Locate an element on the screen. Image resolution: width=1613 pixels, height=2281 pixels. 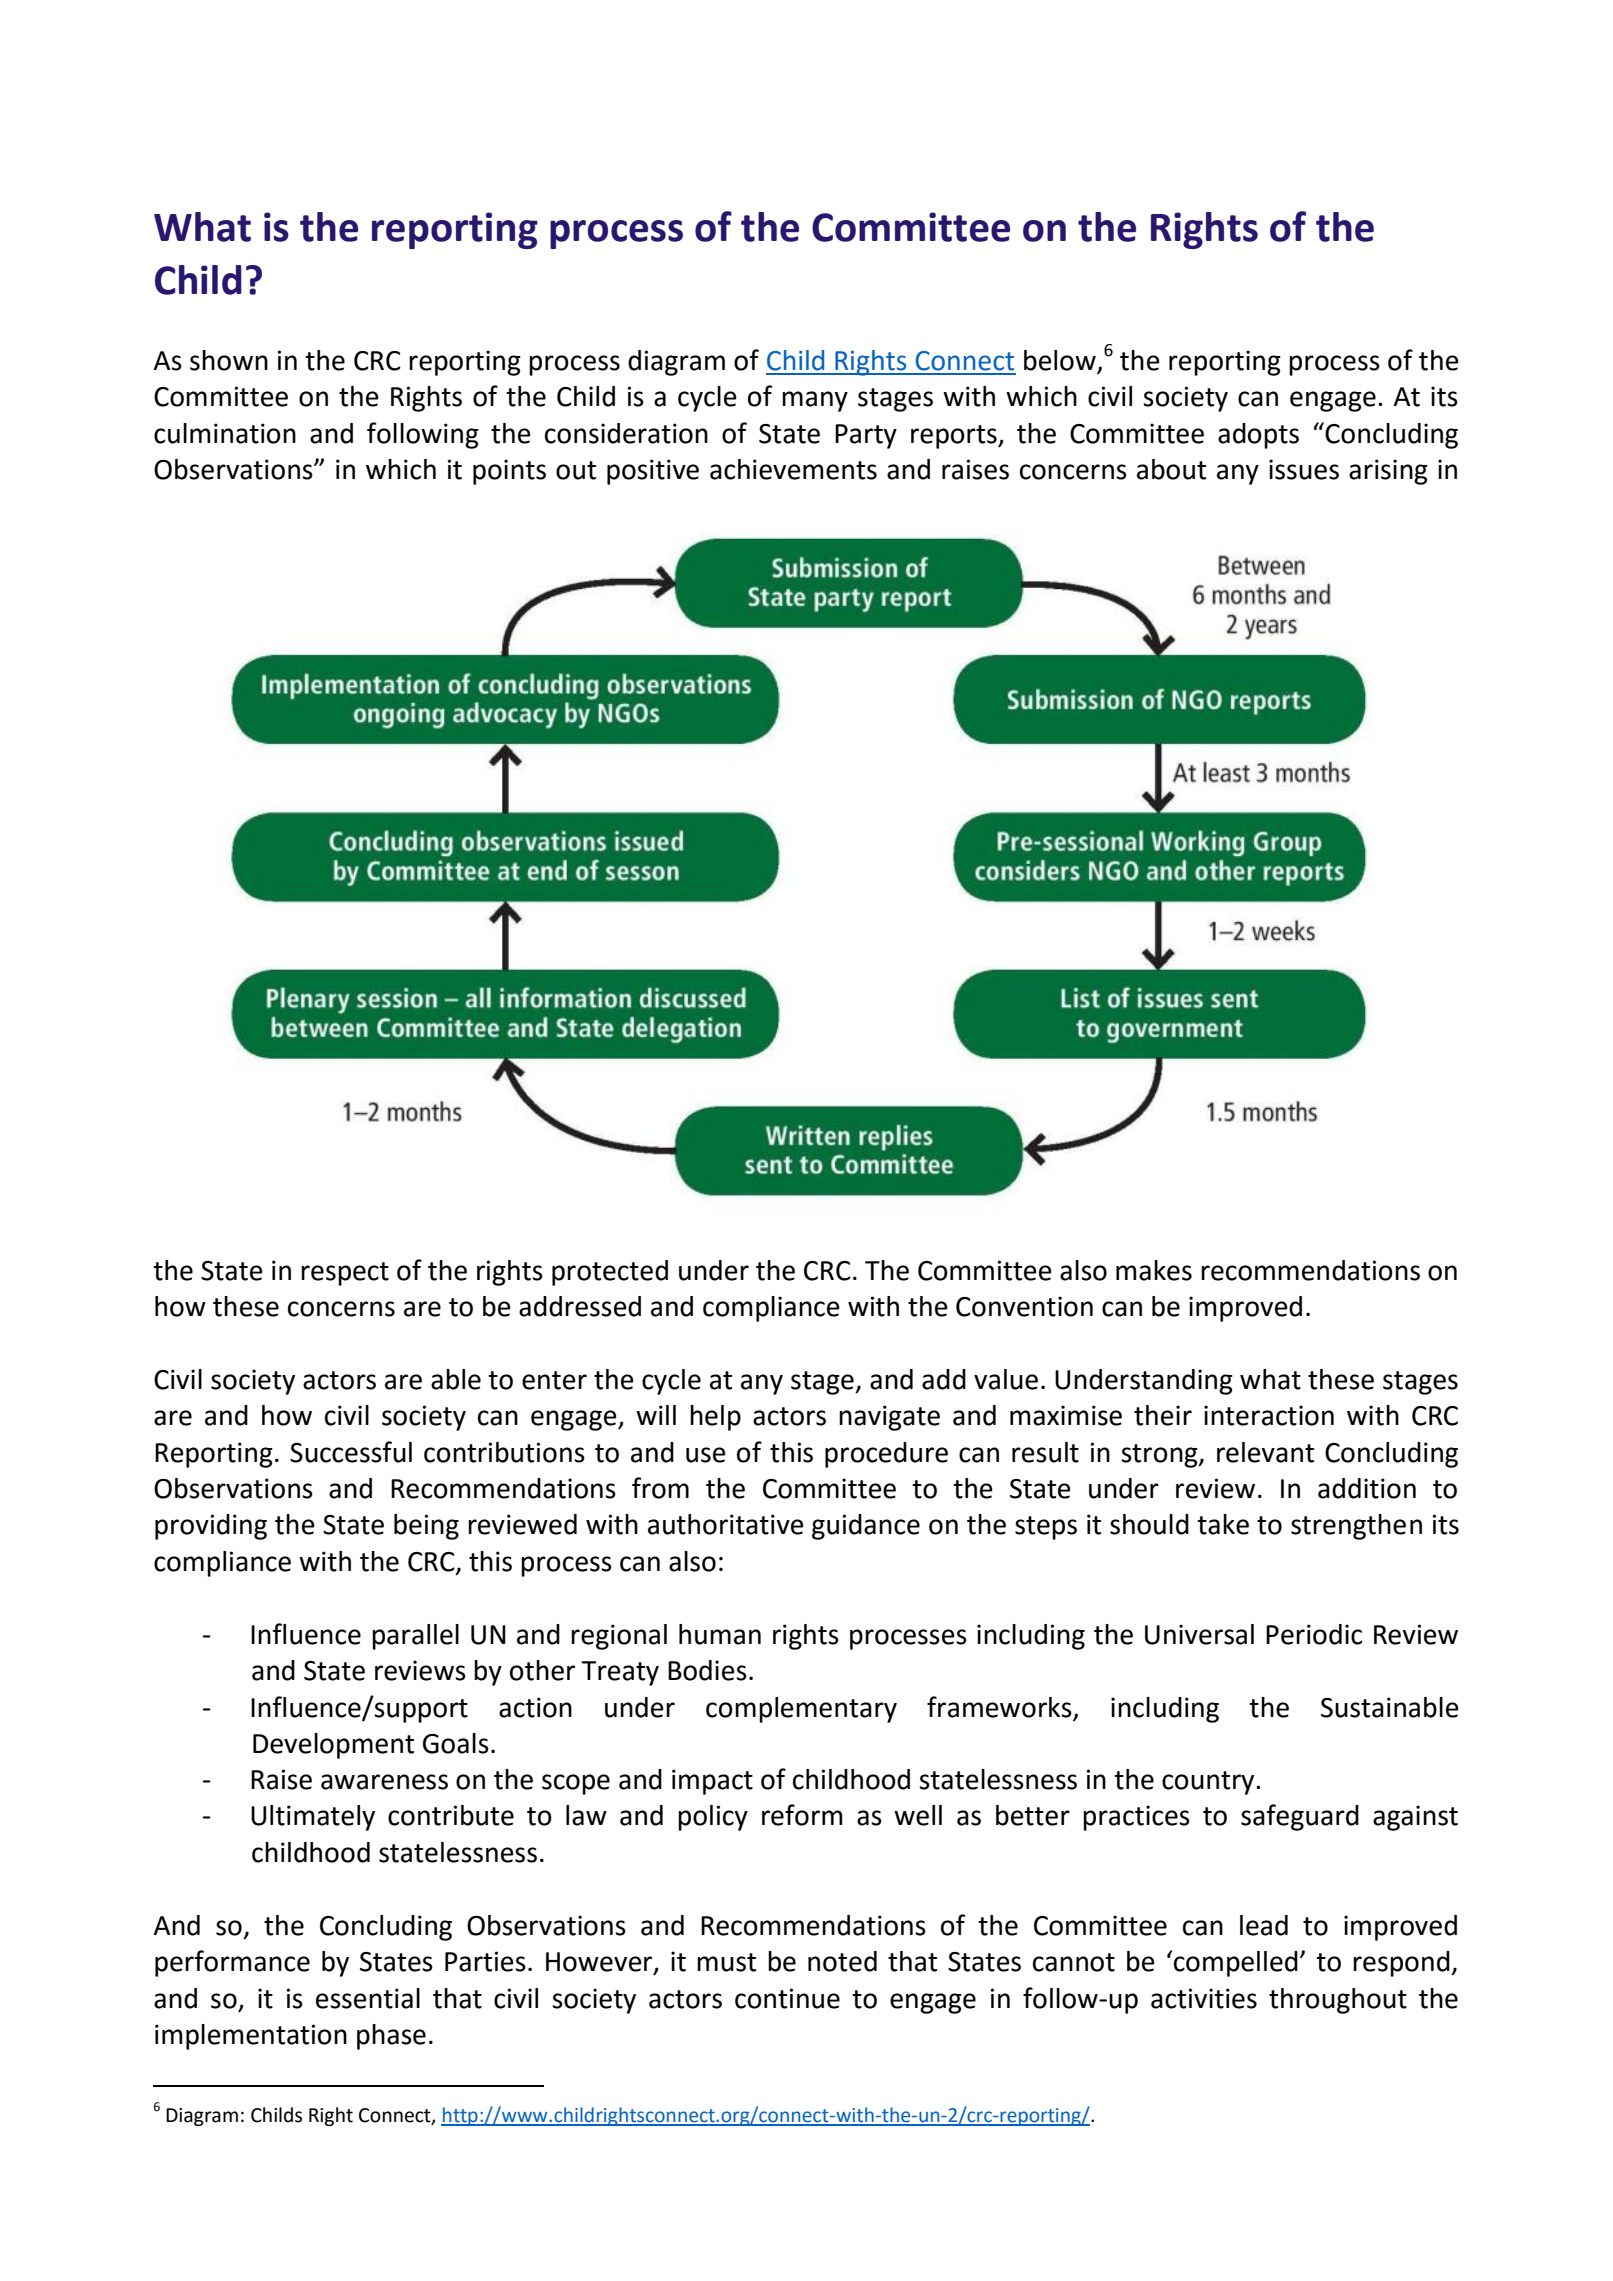
essential is located at coordinates (368, 1998).
